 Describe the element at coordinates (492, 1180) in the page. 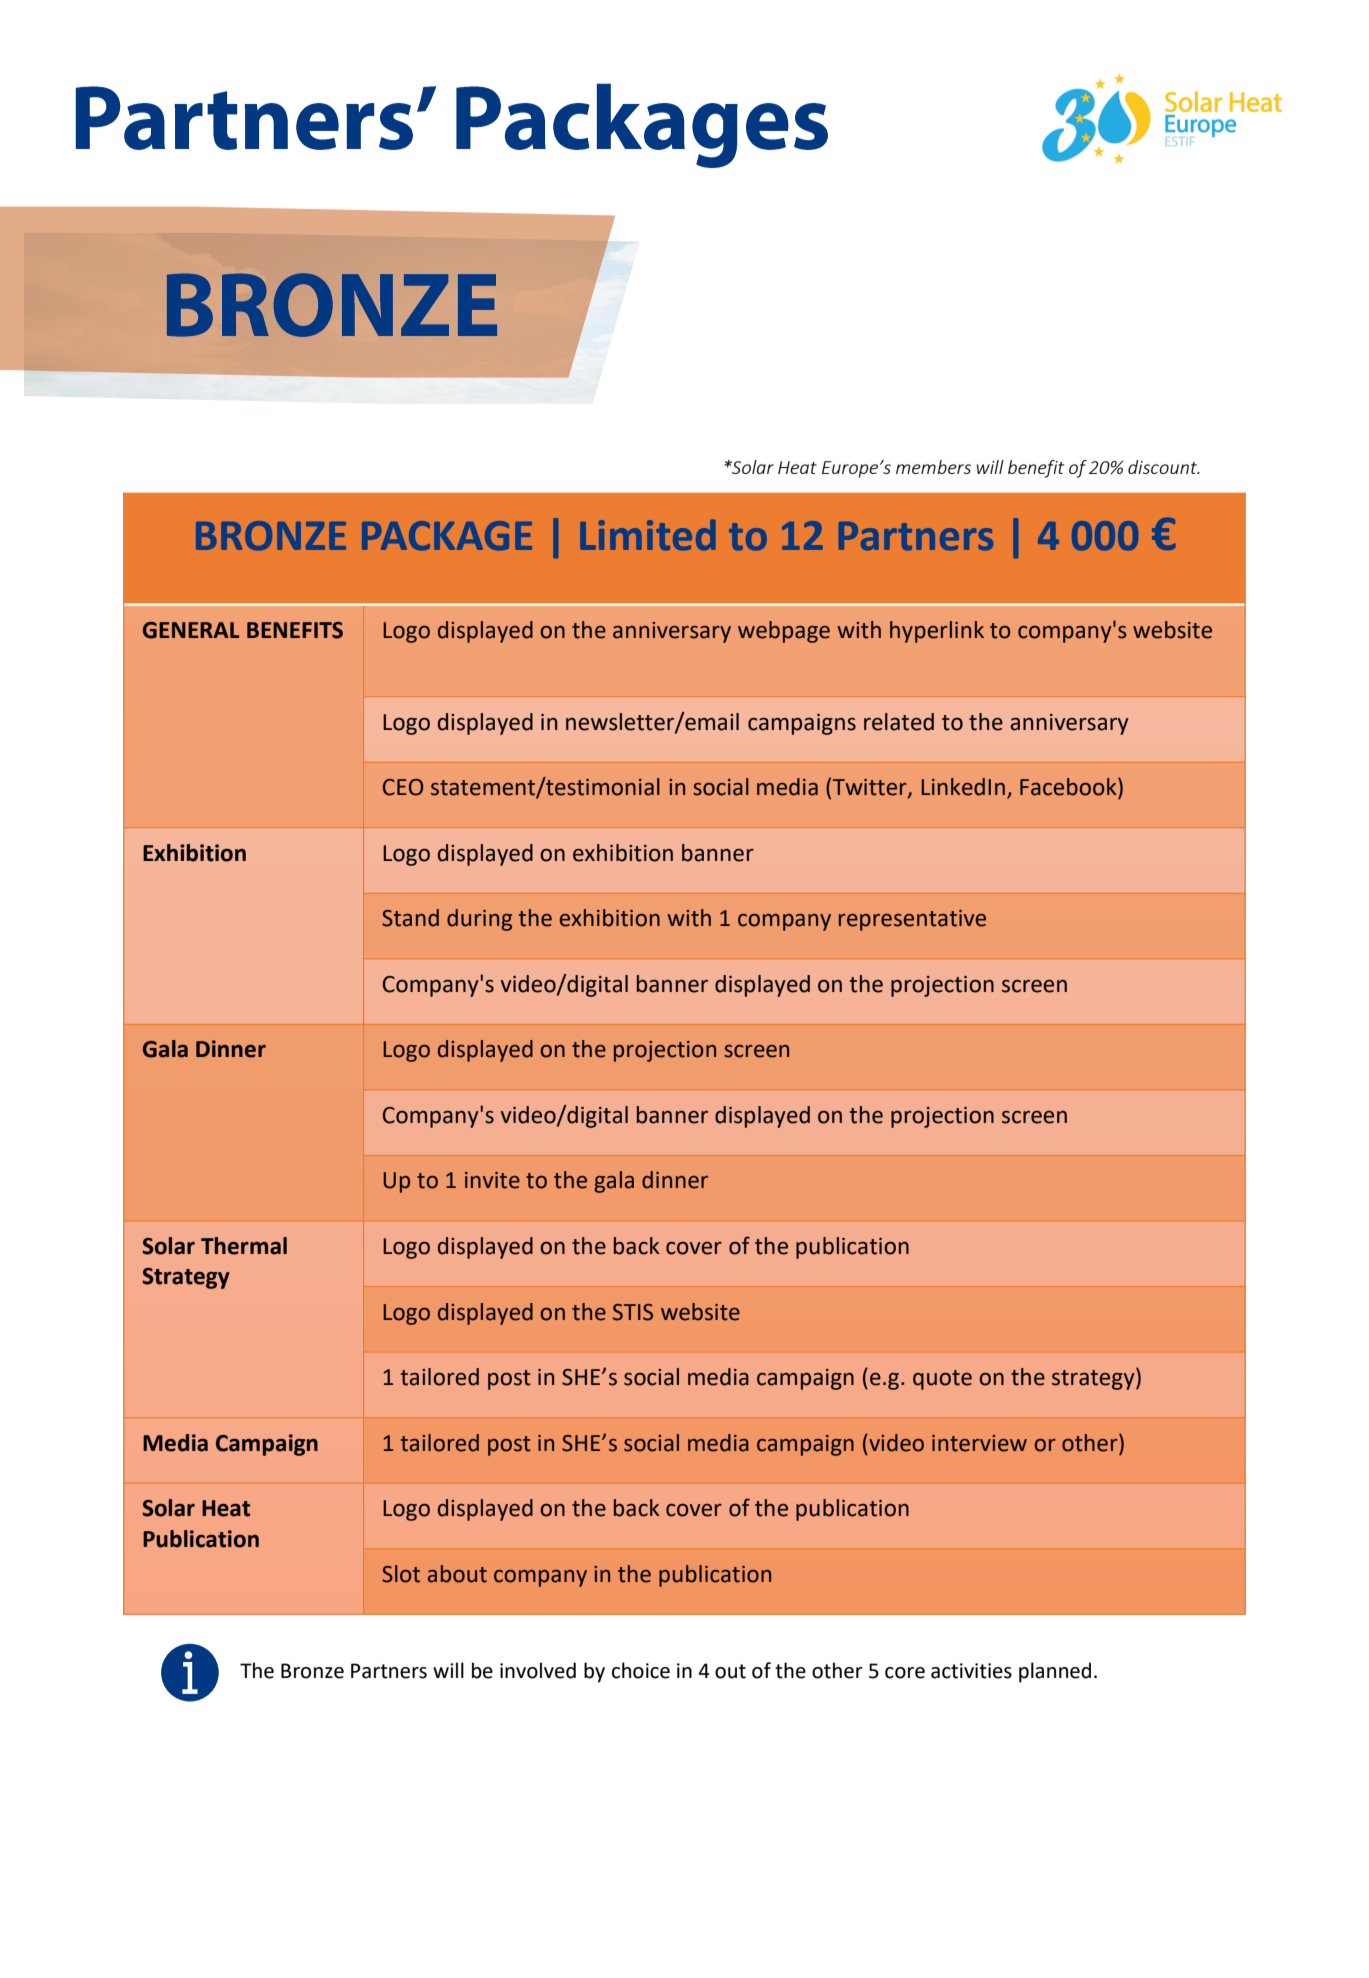

I see `invite` at that location.
